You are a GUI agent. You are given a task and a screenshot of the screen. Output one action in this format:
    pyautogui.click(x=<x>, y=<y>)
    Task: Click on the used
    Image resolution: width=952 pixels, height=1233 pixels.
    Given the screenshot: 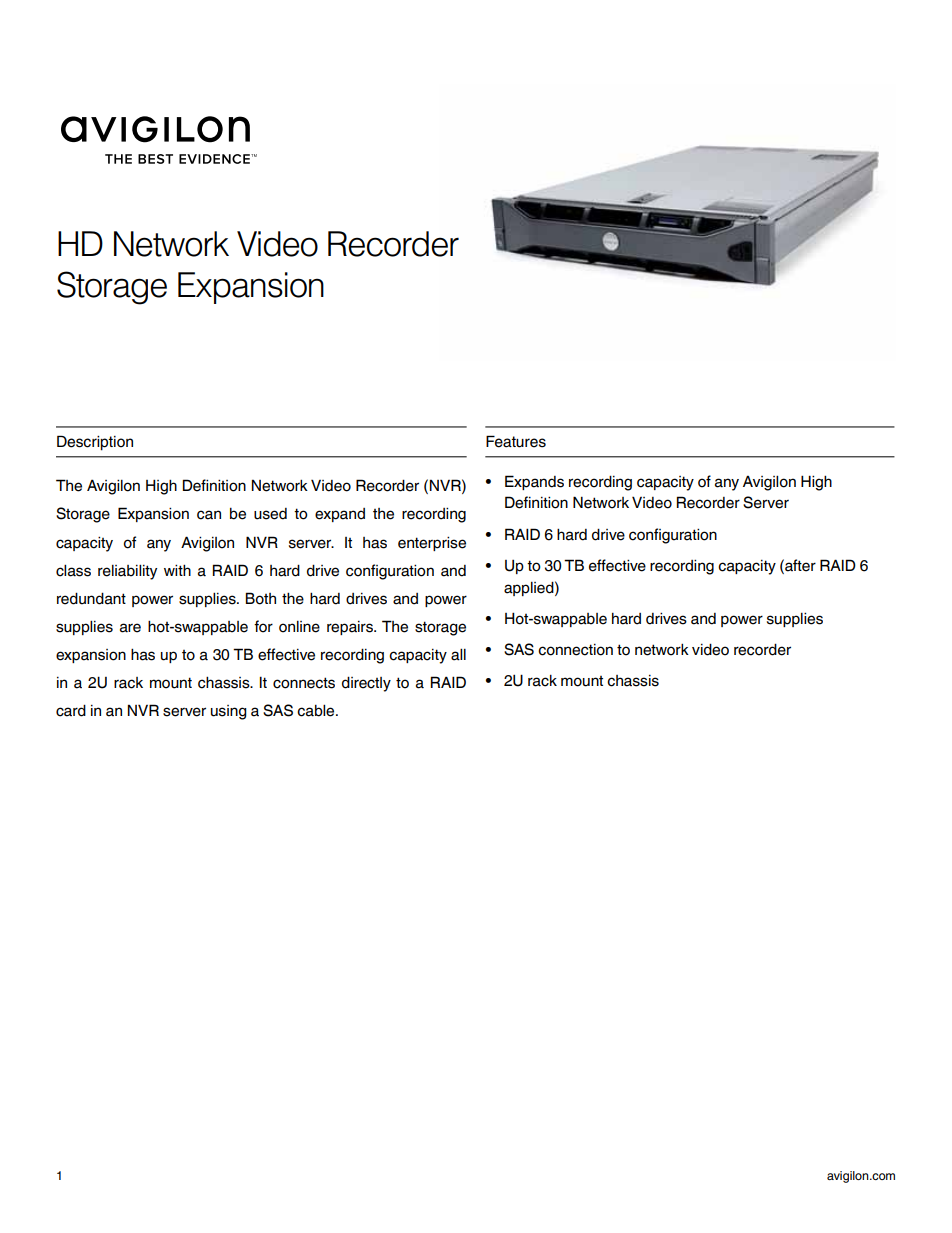 What is the action you would take?
    pyautogui.click(x=270, y=514)
